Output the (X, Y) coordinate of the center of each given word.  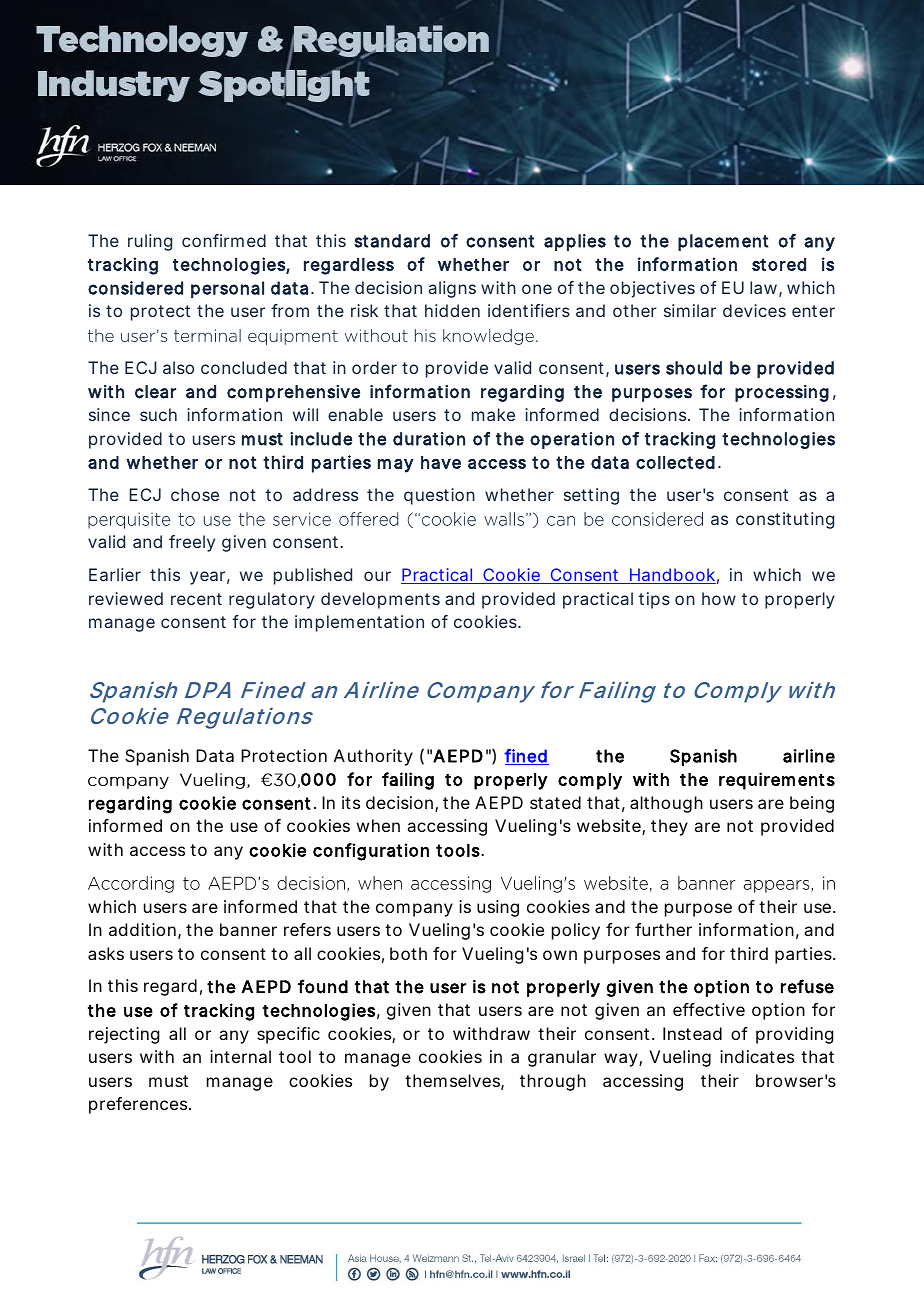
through (553, 1082)
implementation (359, 623)
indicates (757, 1056)
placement (723, 242)
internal (240, 1056)
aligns (452, 289)
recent (196, 599)
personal (227, 289)
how (719, 598)
